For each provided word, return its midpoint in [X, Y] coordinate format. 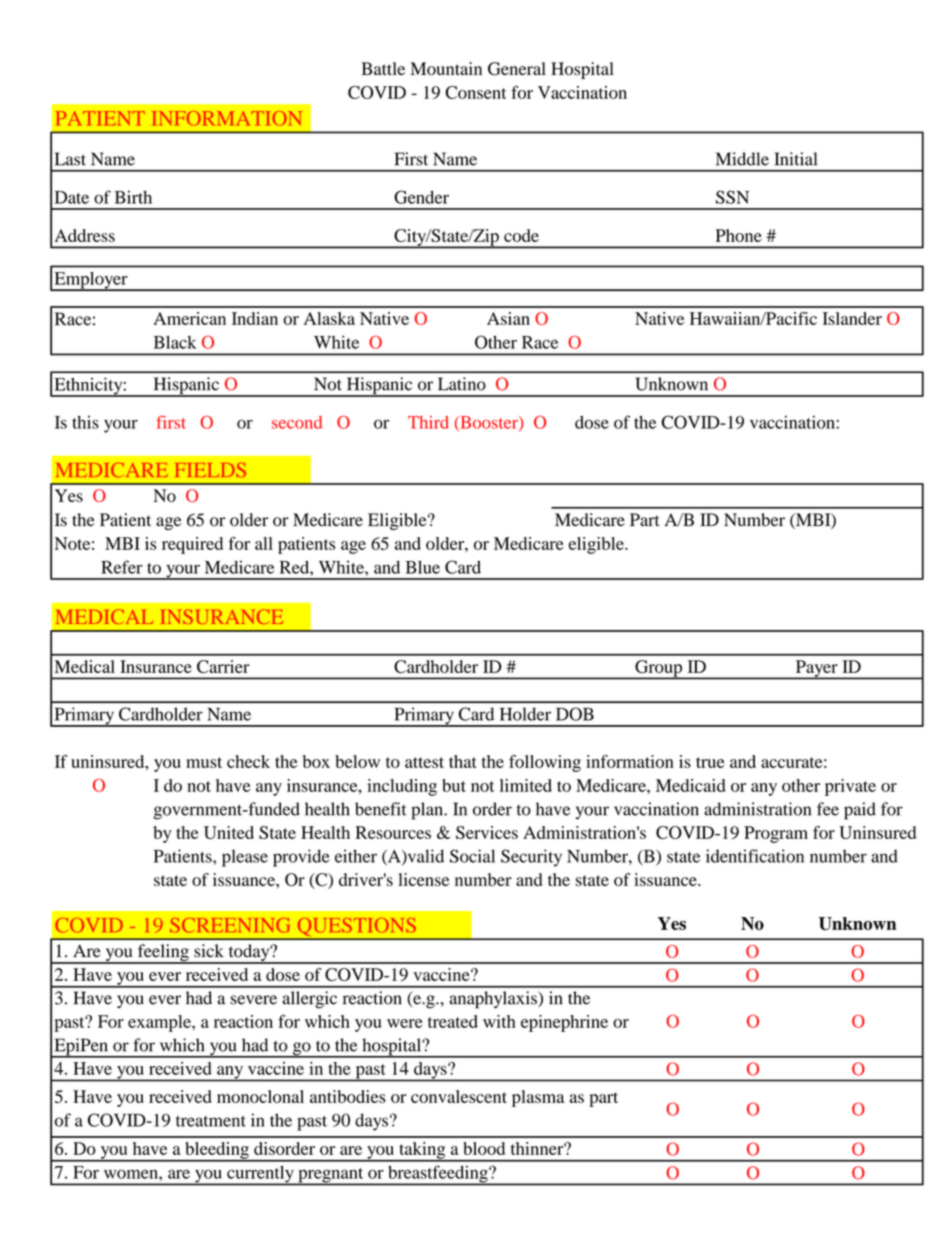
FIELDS [210, 469]
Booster [489, 423]
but [454, 785]
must [204, 762]
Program [776, 834]
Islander [852, 318]
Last [70, 159]
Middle [742, 159]
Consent [476, 92]
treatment [211, 1121]
